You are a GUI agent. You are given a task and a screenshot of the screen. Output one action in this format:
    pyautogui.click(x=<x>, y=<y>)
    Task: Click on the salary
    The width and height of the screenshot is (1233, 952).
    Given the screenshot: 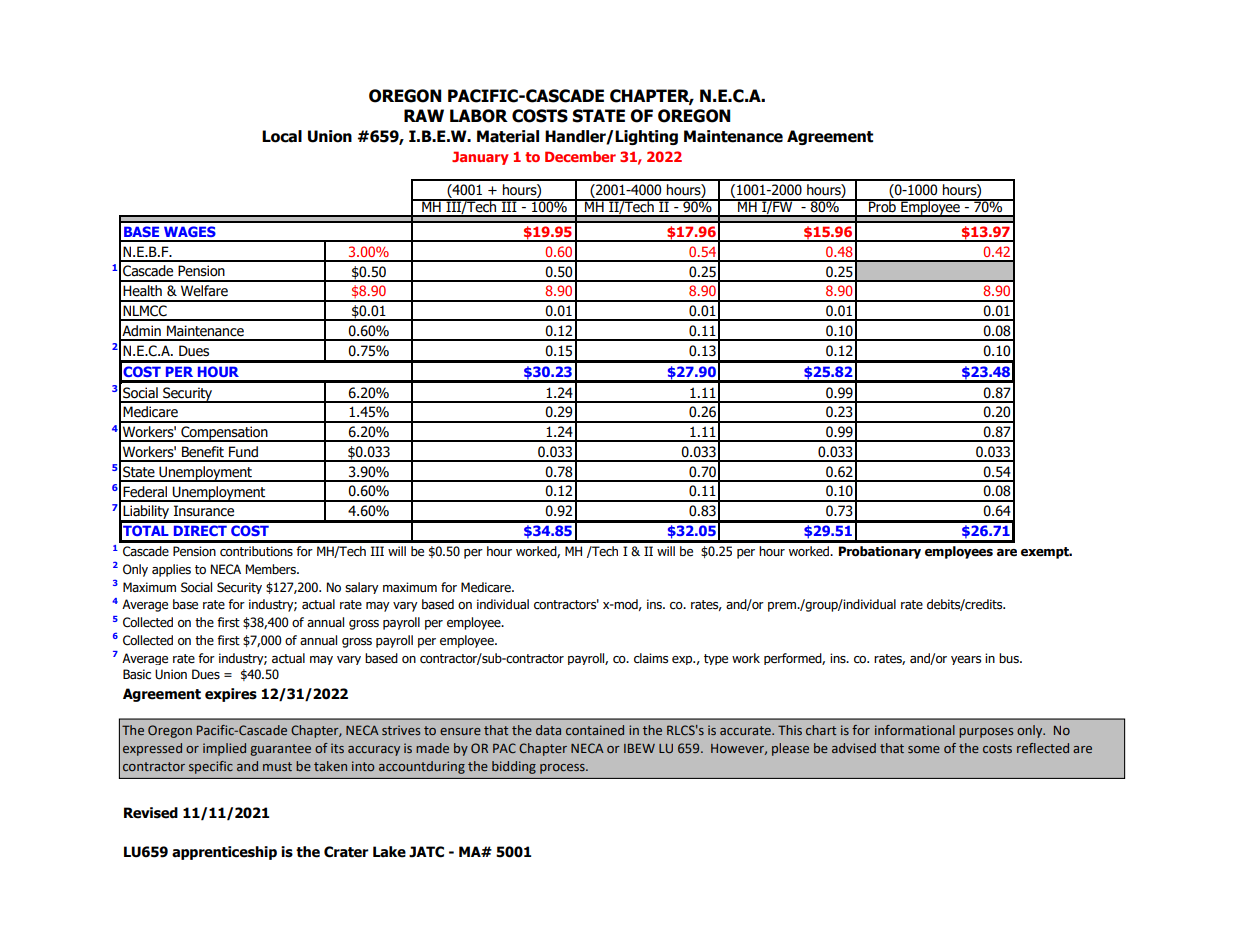 What is the action you would take?
    pyautogui.click(x=362, y=588)
